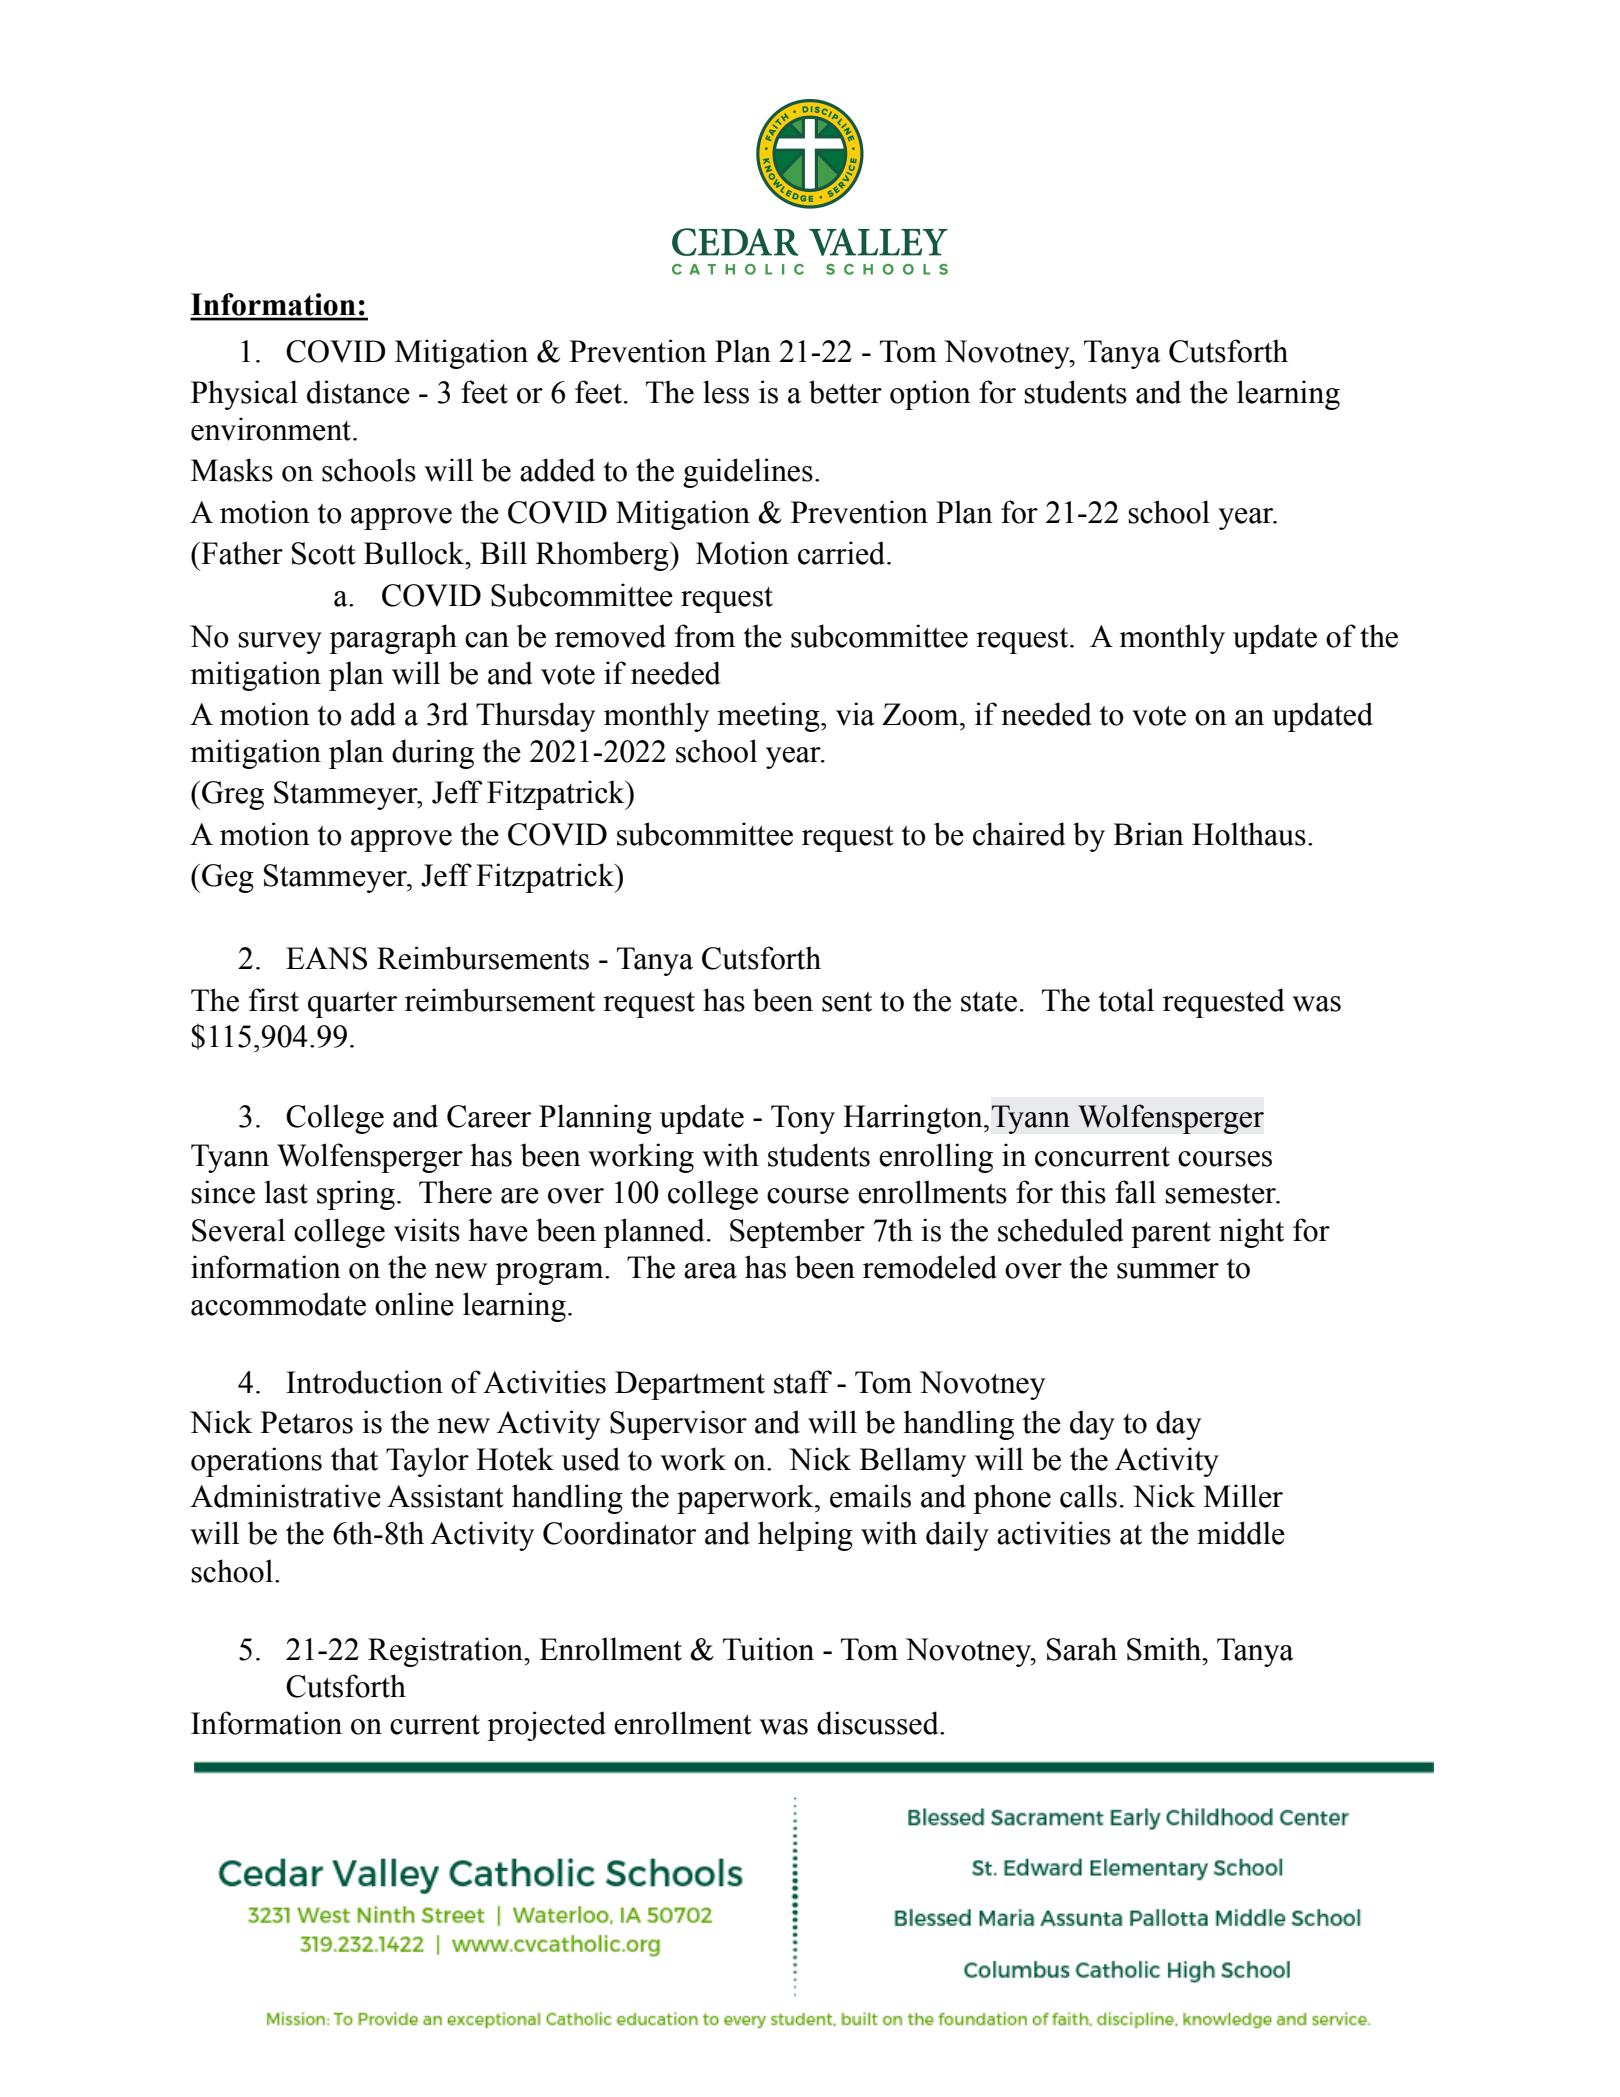 This screenshot has width=1620, height=2097. What do you see at coordinates (1168, 1271) in the screenshot?
I see `summer` at bounding box center [1168, 1271].
